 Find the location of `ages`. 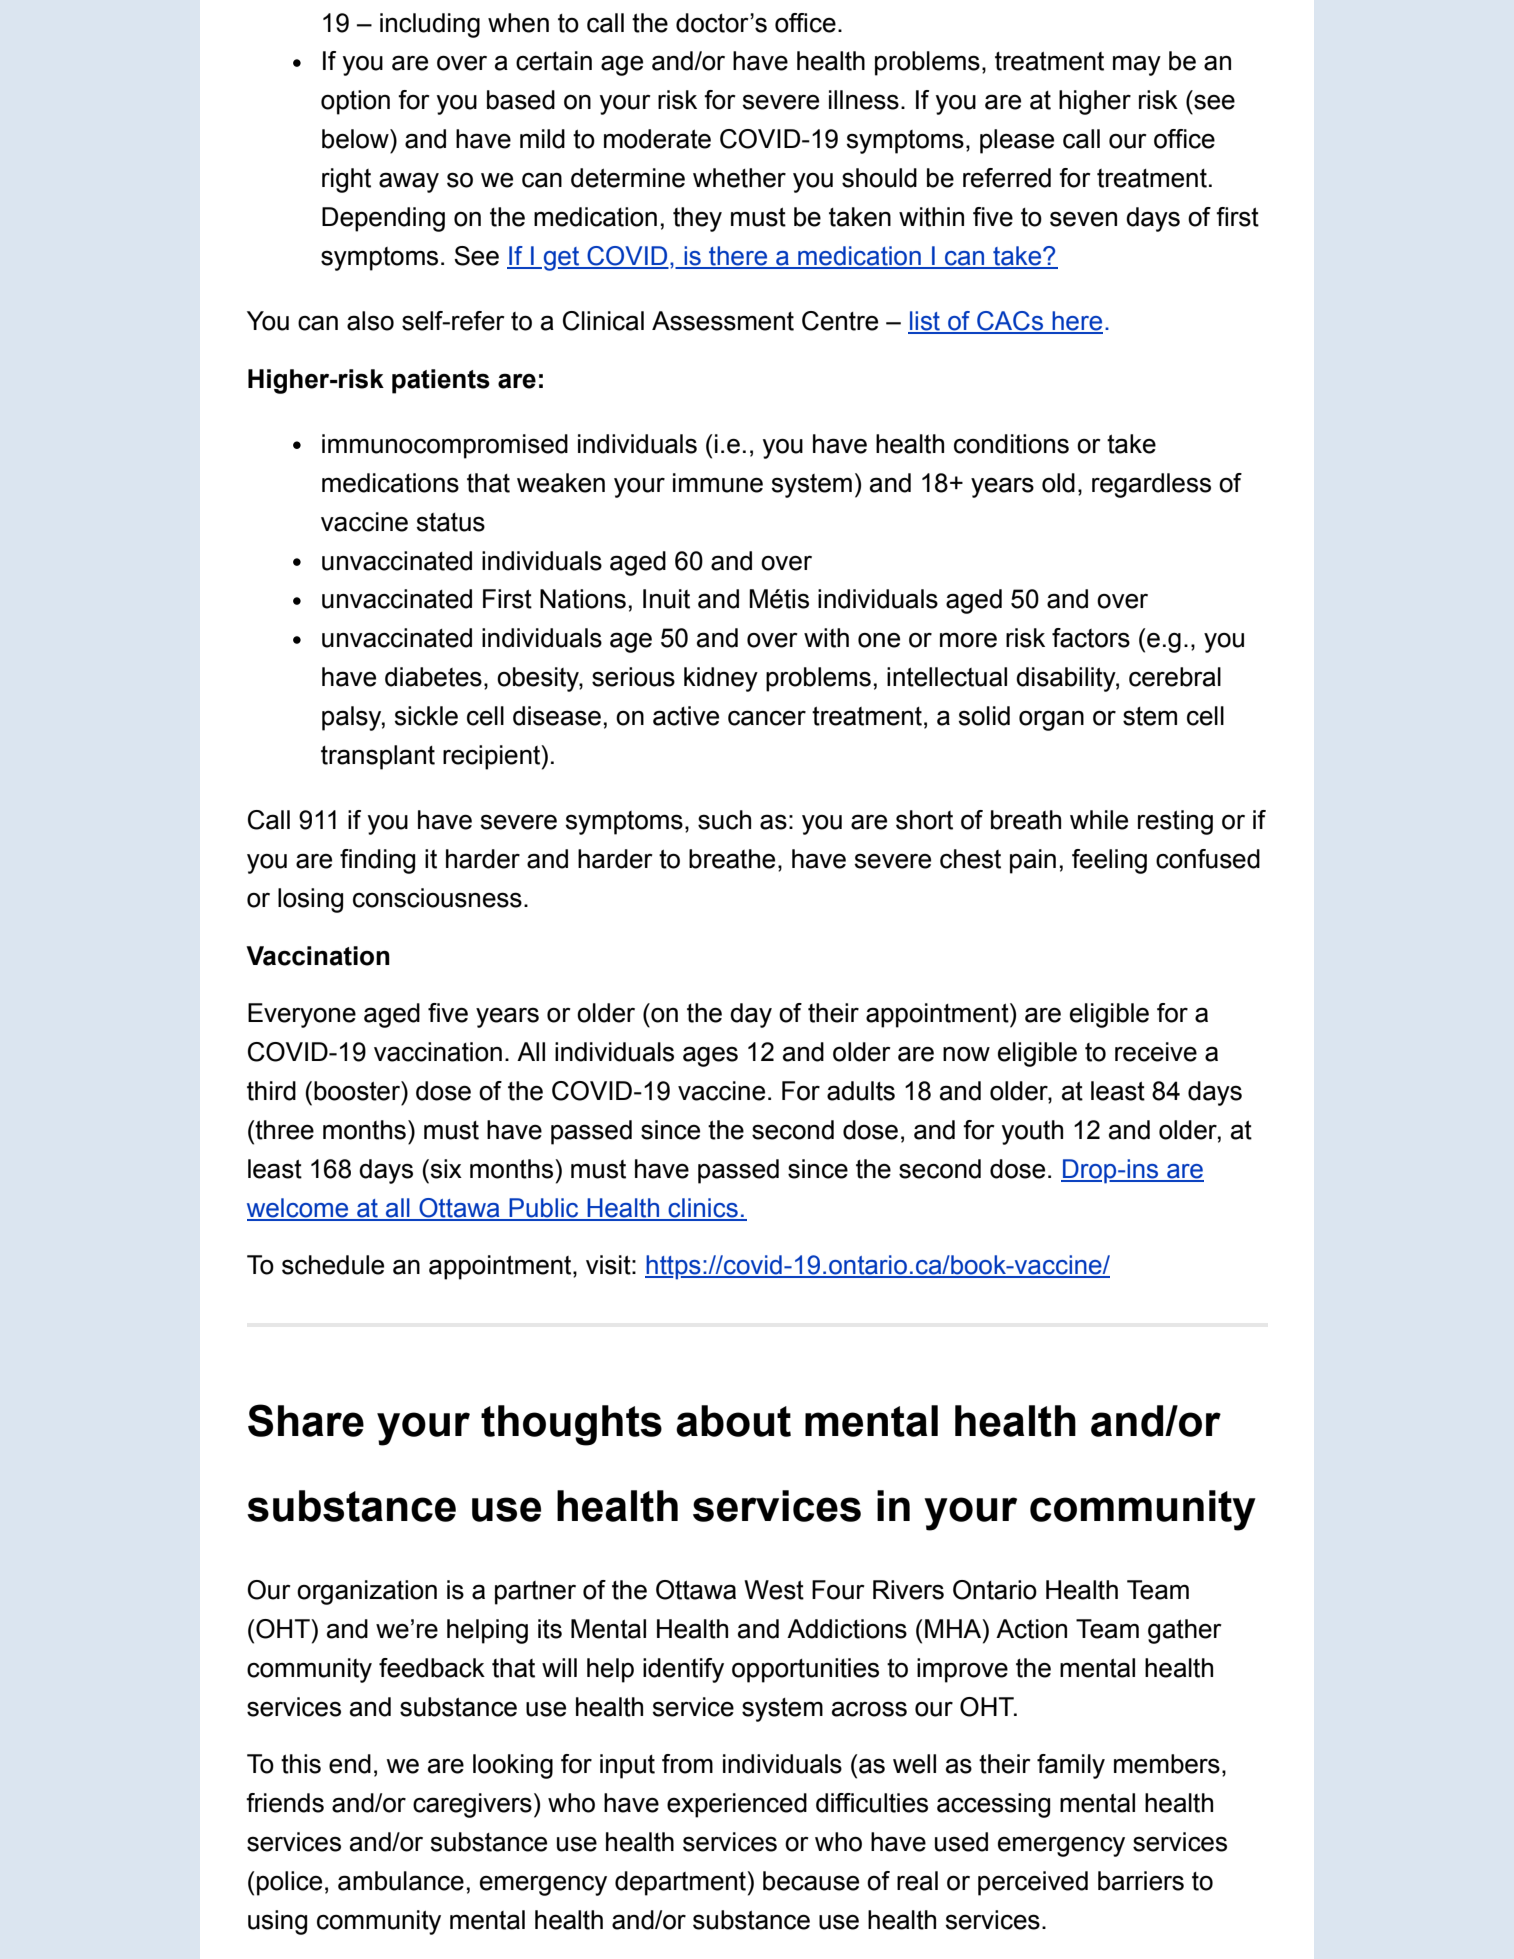

ages is located at coordinates (710, 1056).
